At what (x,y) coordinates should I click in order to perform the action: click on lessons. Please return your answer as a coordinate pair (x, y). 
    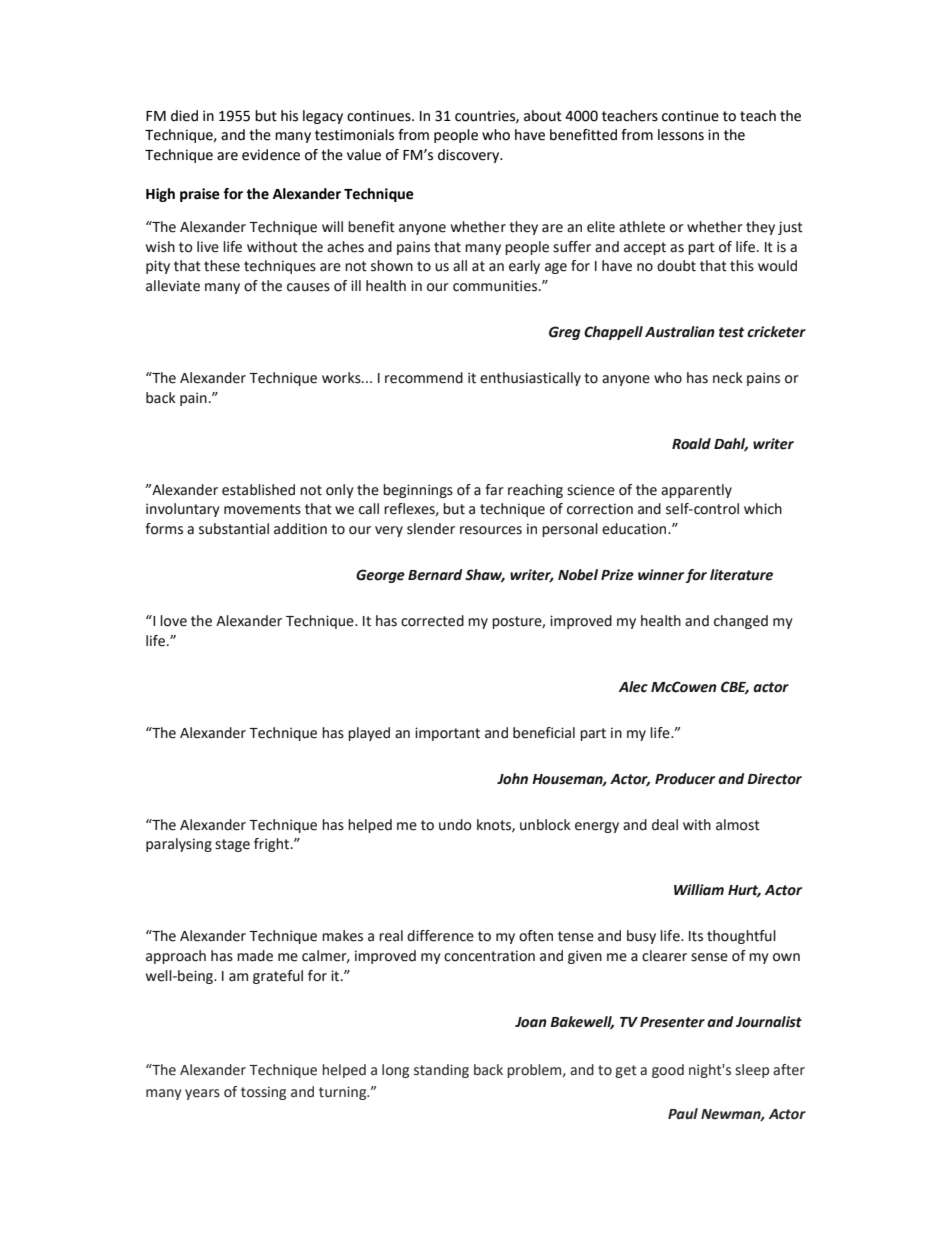
    Looking at the image, I should click on (681, 135).
